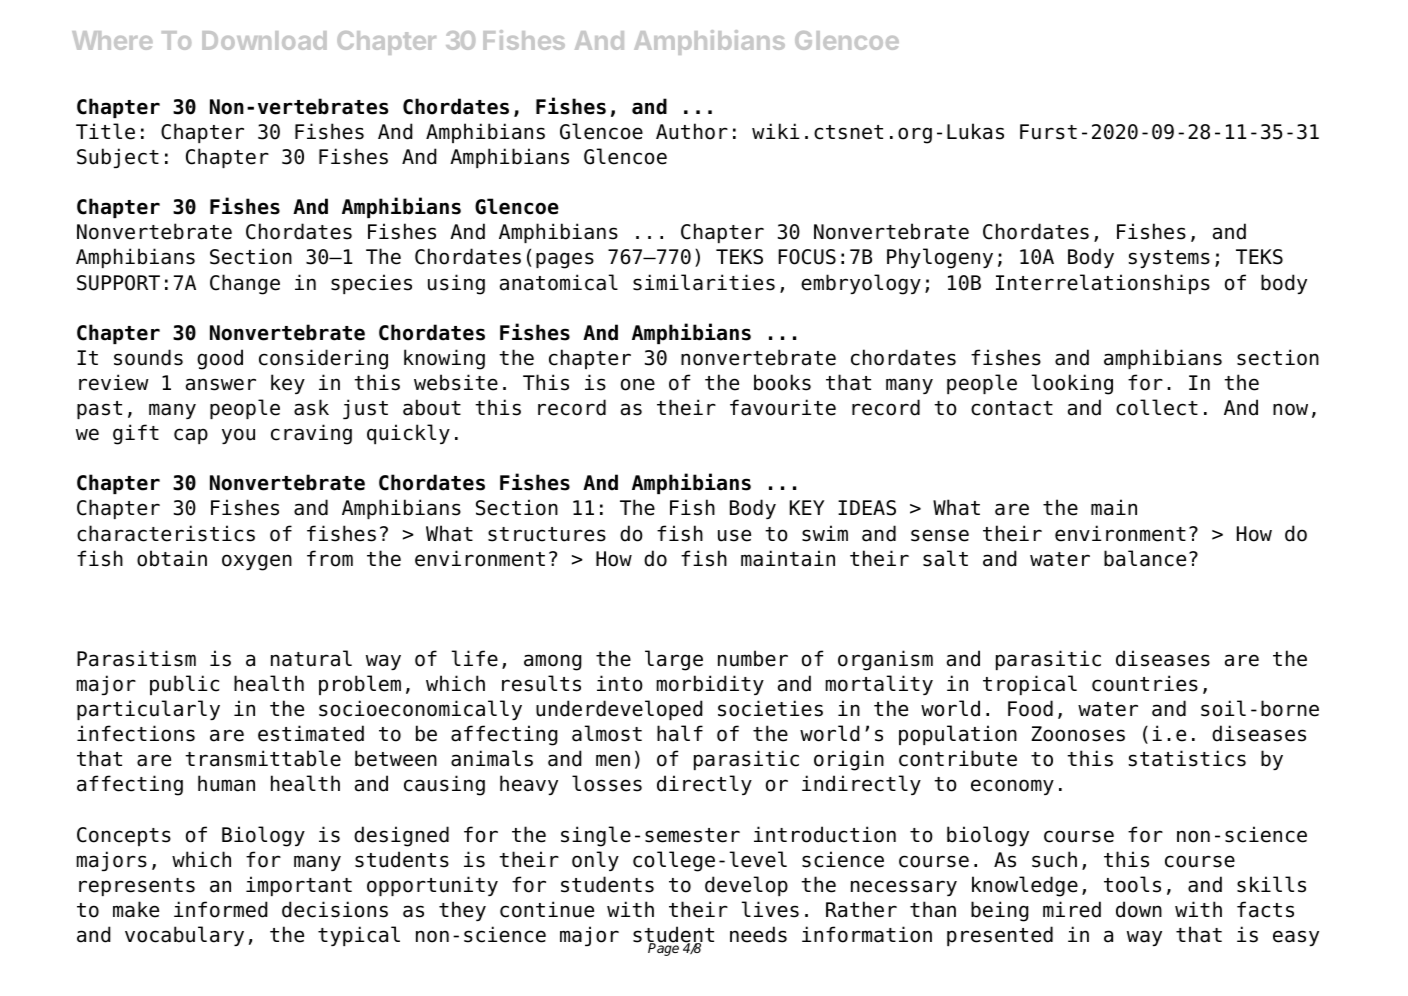  I want to click on lives, so click(770, 909).
